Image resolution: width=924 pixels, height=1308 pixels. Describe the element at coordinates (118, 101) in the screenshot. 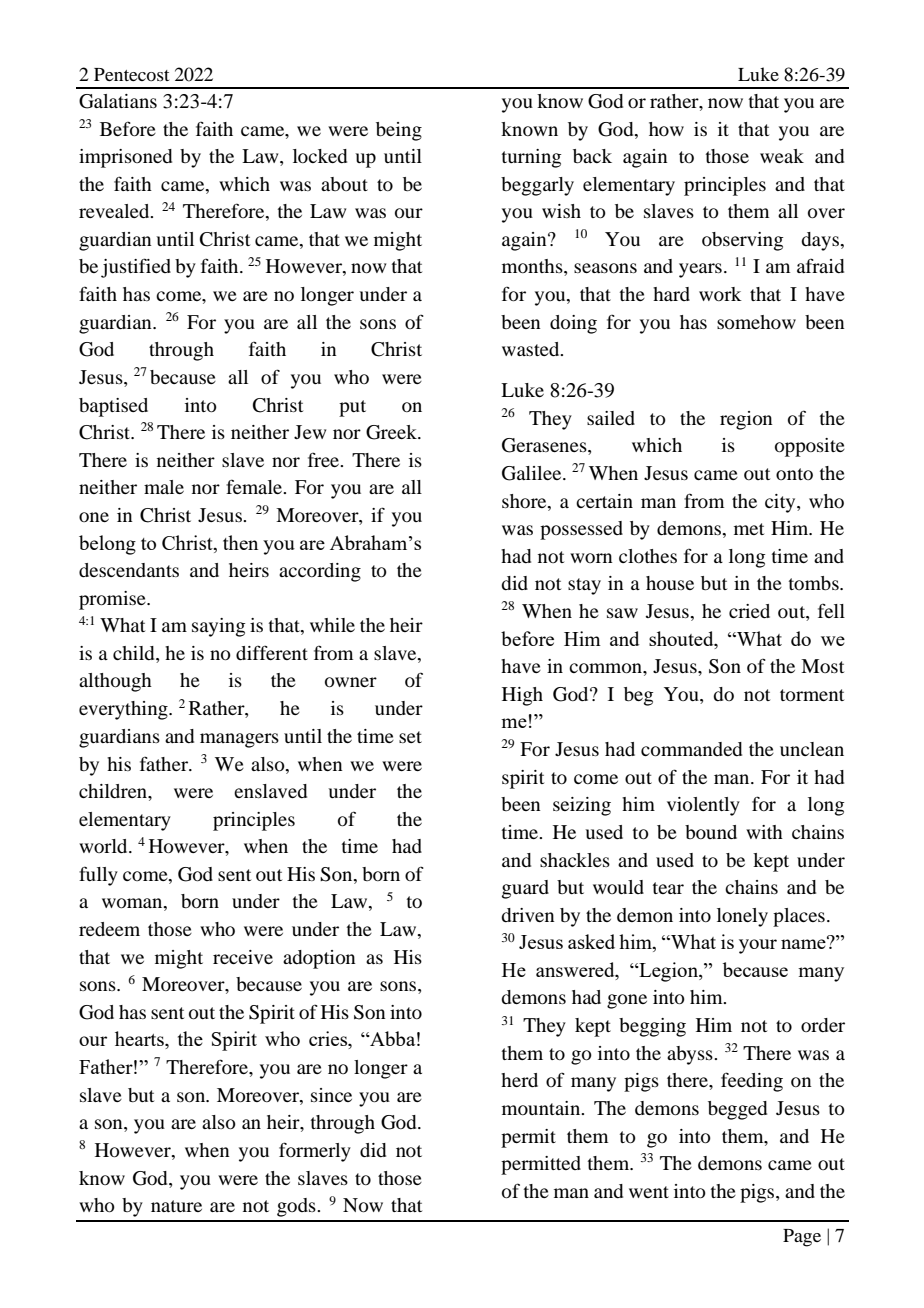

I see `Galatians` at that location.
